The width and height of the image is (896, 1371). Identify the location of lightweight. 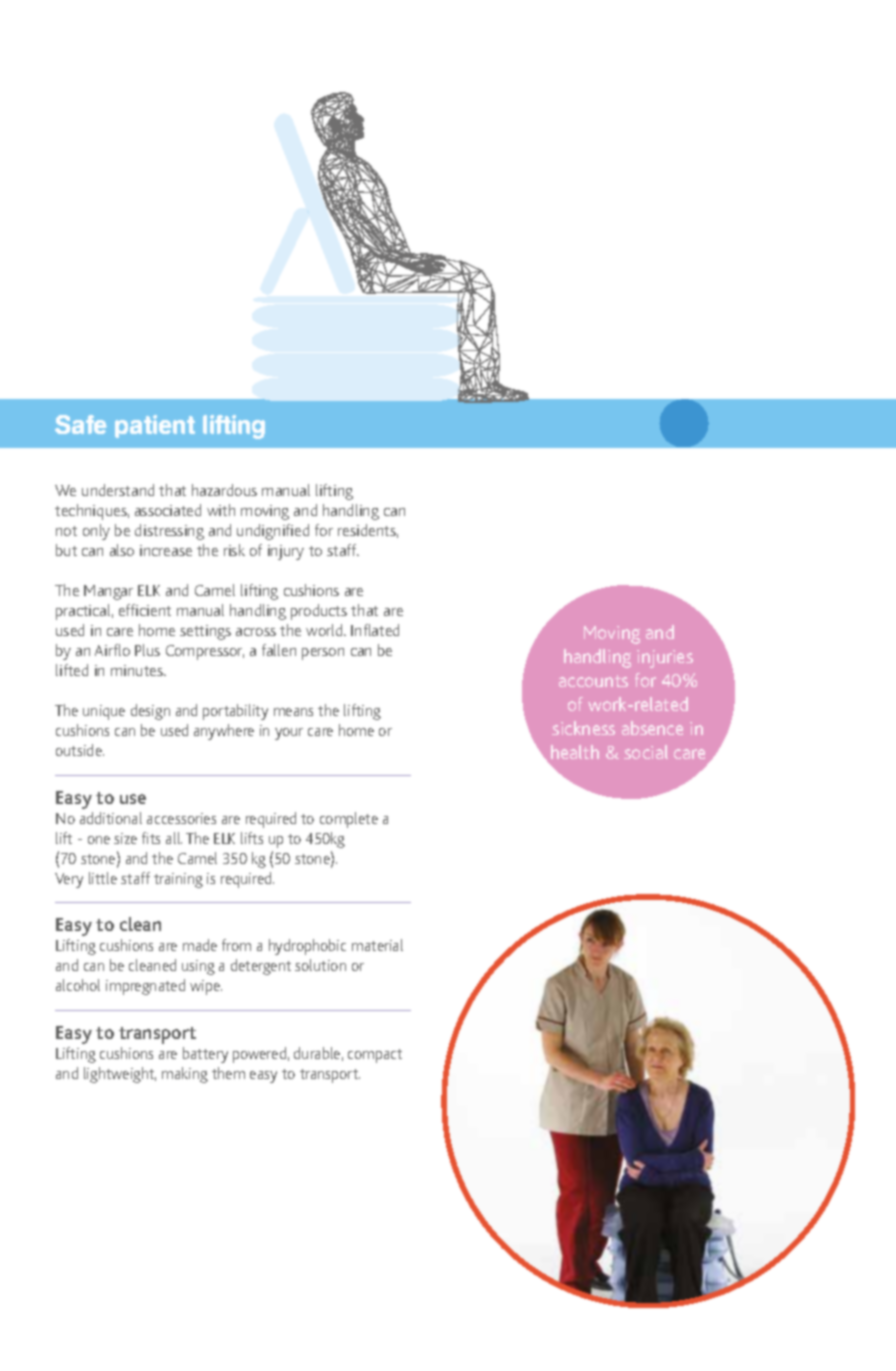
(120, 1075).
